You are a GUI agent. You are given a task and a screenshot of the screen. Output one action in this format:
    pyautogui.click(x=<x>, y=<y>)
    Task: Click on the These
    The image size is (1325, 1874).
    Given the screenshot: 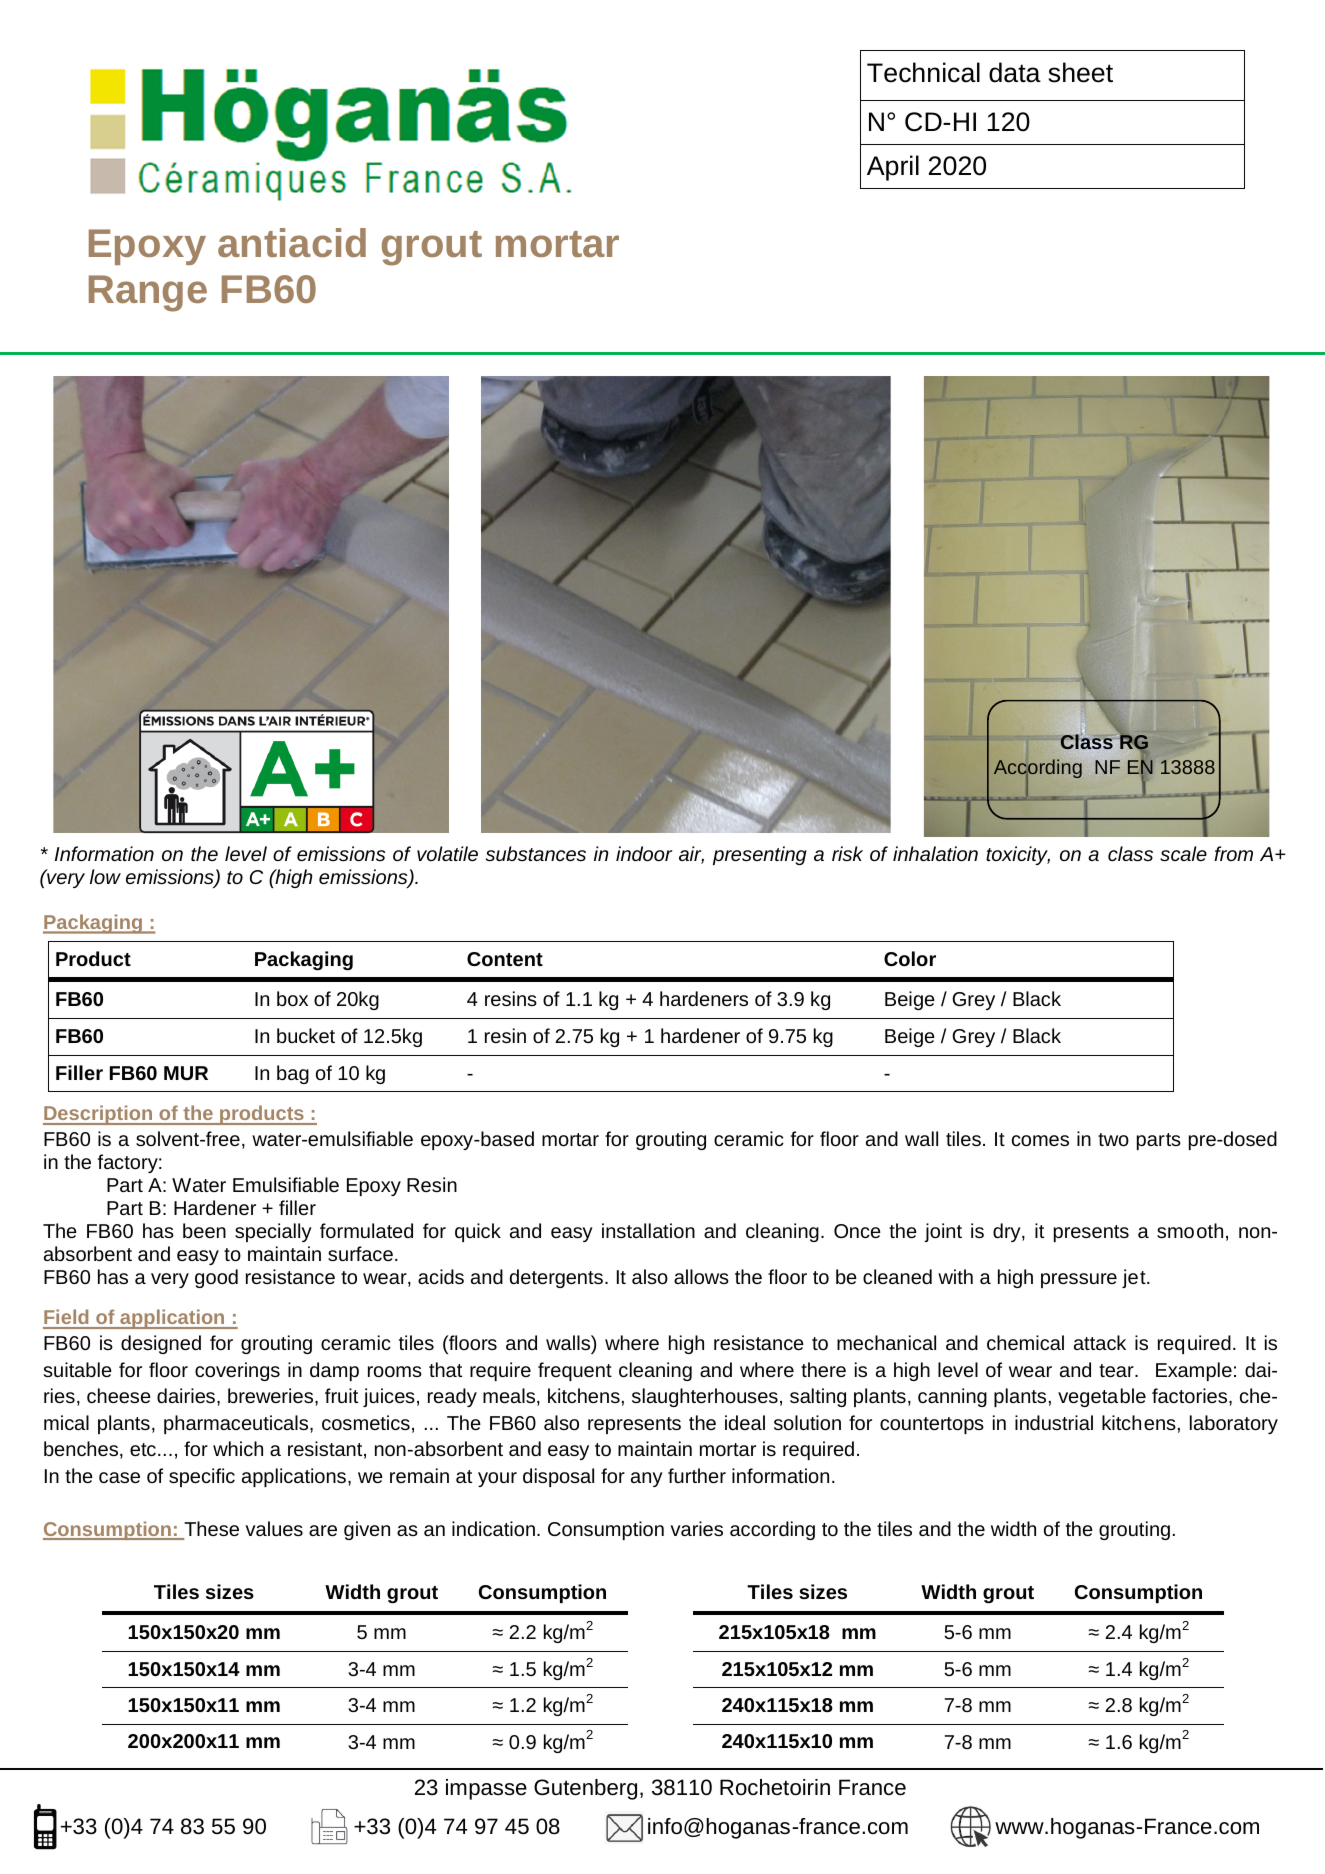 What is the action you would take?
    pyautogui.click(x=210, y=1530)
